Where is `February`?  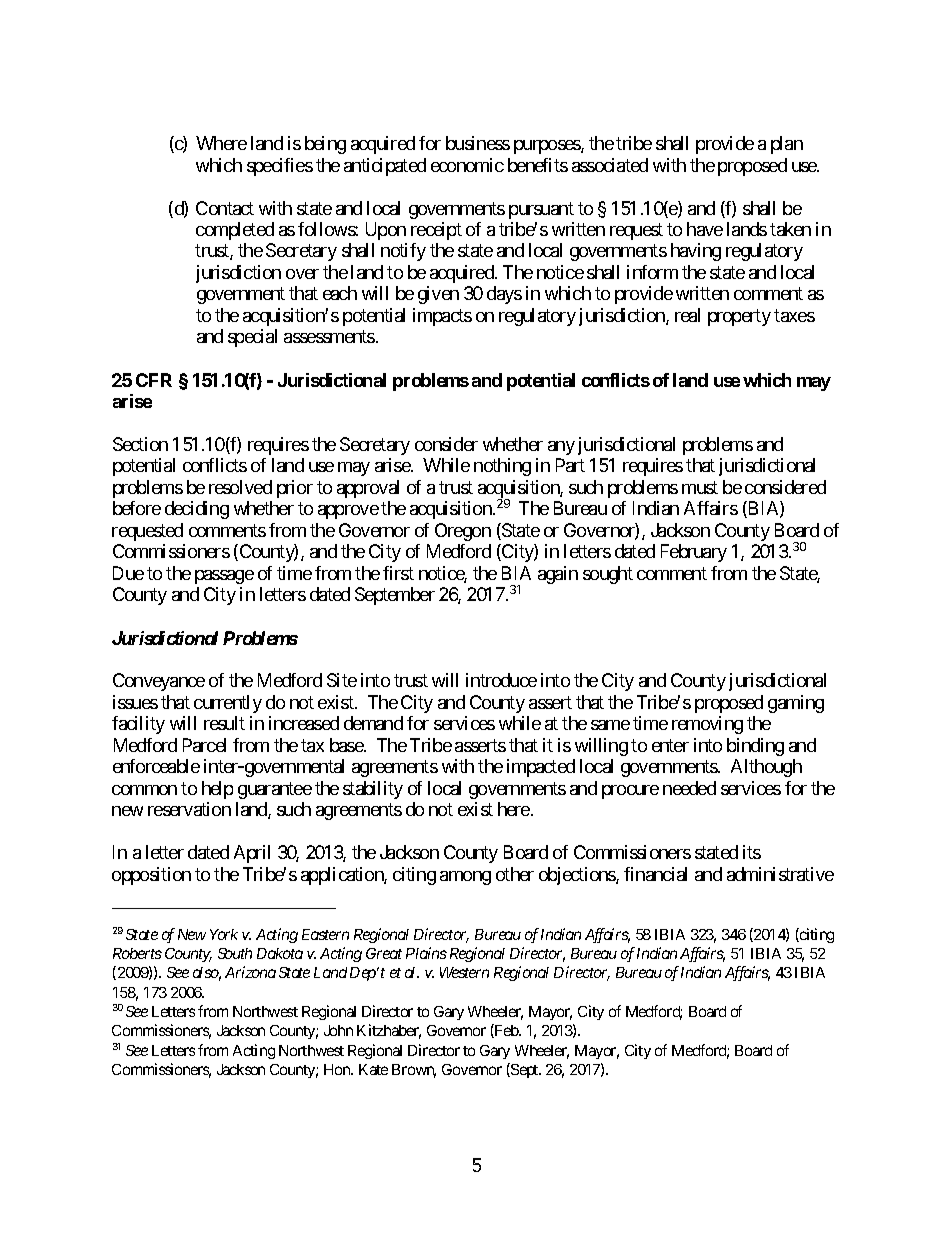
February is located at coordinates (694, 553).
